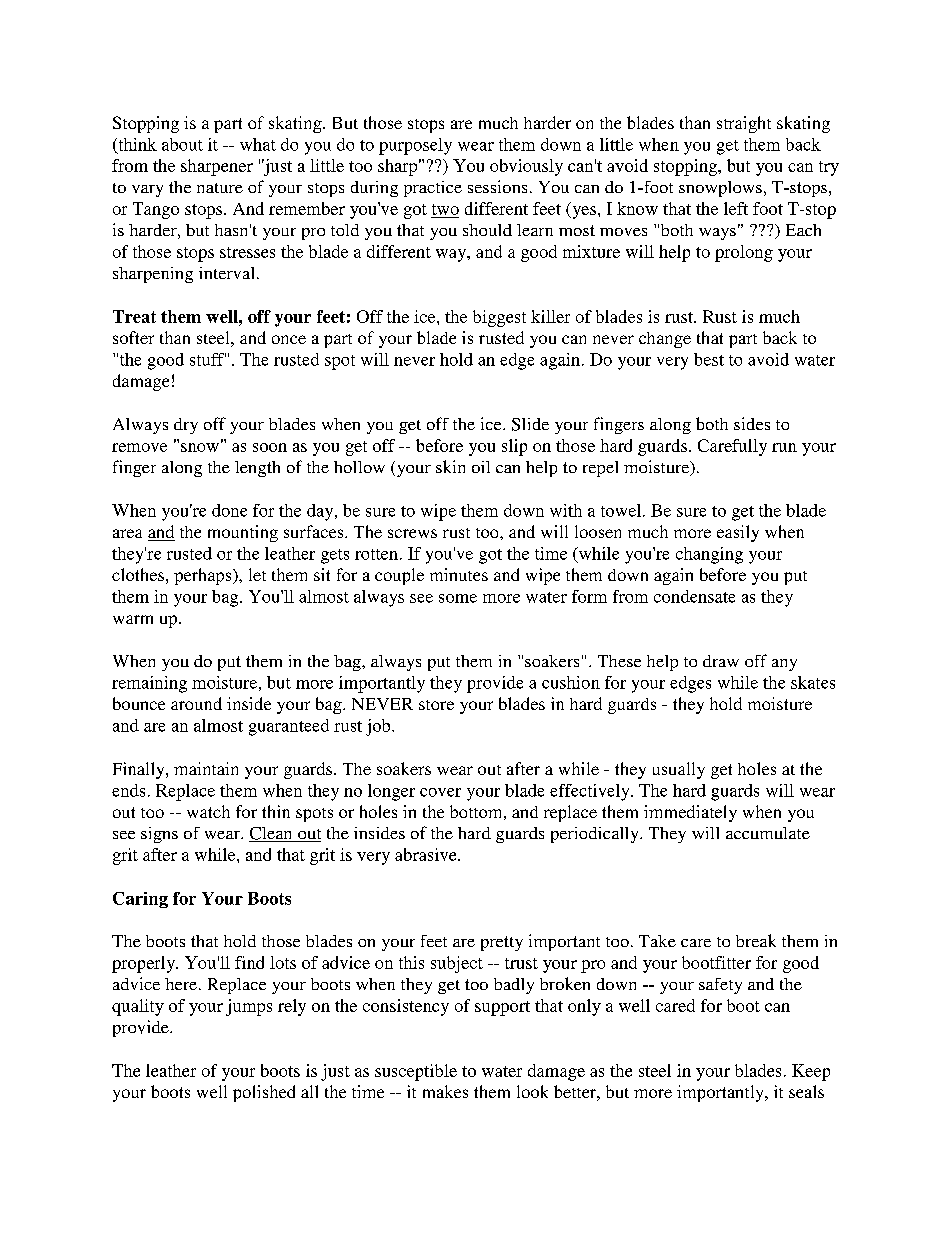 This screenshot has height=1233, width=952. I want to click on sessions, so click(497, 186).
